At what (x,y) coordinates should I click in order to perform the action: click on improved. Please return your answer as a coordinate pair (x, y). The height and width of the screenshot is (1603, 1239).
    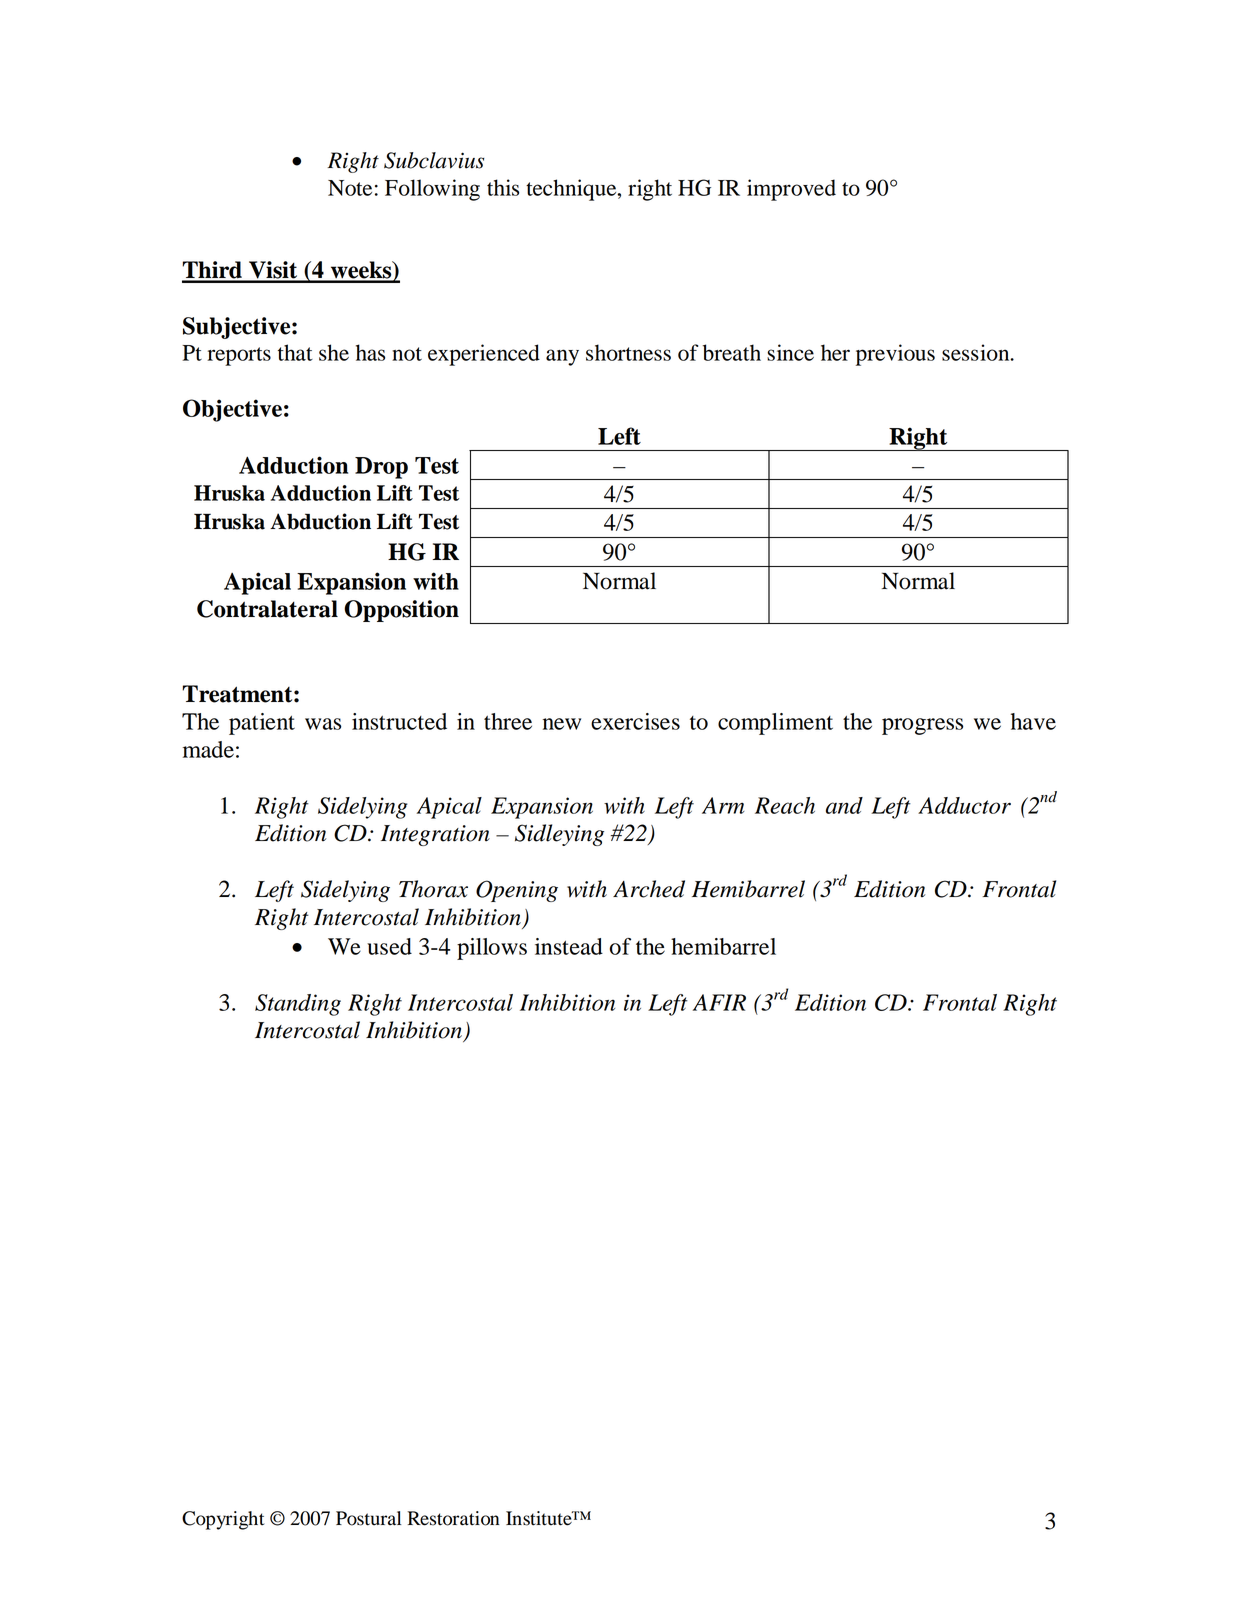
    Looking at the image, I should click on (791, 190).
